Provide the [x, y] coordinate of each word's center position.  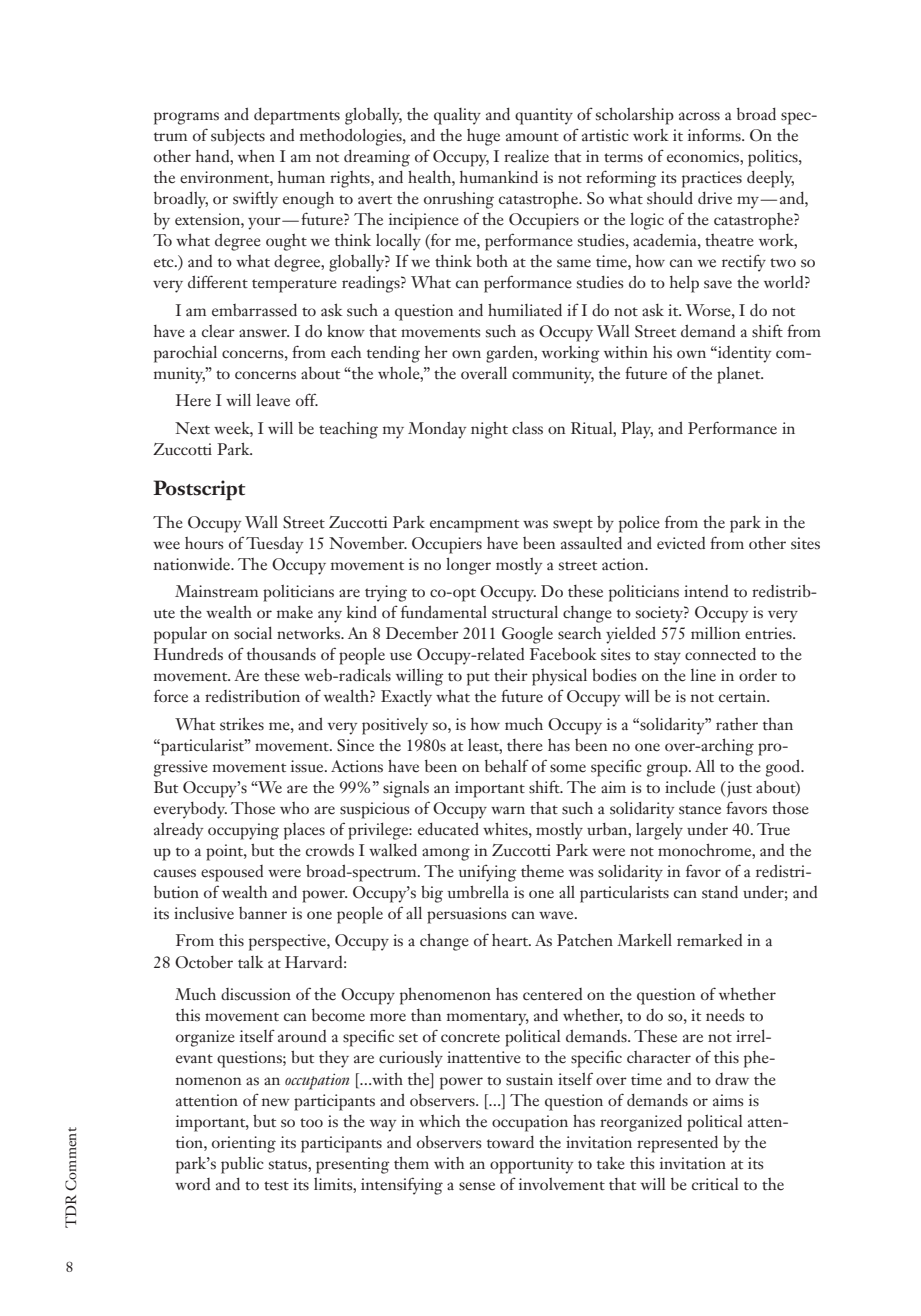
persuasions [466, 915]
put [478, 679]
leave [273, 400]
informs [715, 135]
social [253, 633]
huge [483, 137]
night [489, 430]
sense [477, 1186]
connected [720, 654]
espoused [232, 873]
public [242, 1165]
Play [637, 430]
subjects [238, 137]
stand [720, 892]
